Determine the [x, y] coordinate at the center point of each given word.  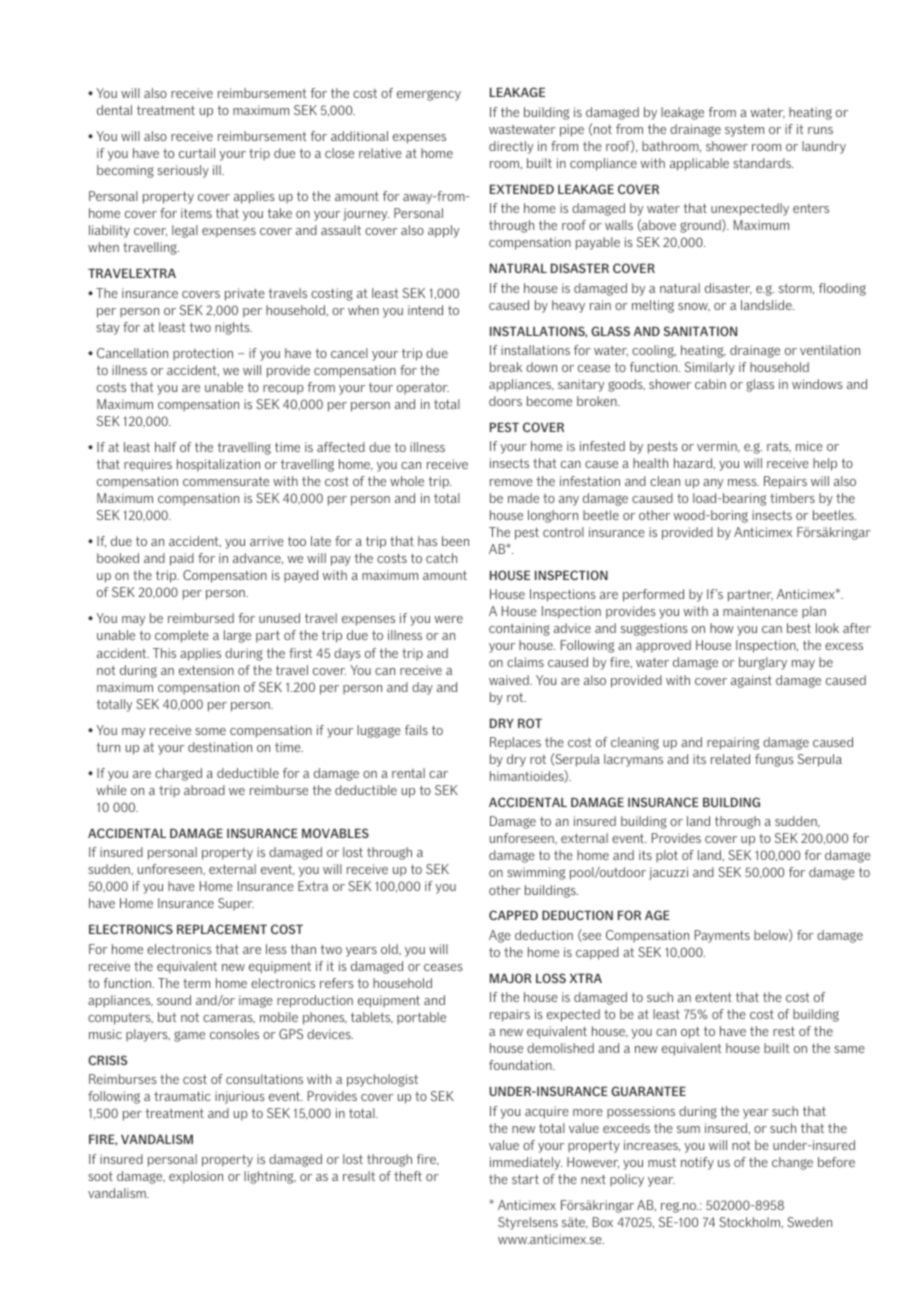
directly [511, 147]
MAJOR [511, 978]
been [455, 541]
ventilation [830, 350]
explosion [196, 1177]
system [744, 131]
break [506, 367]
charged [178, 774]
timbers [792, 498]
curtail [197, 153]
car [438, 774]
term [196, 983]
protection [203, 354]
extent [713, 997]
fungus [774, 760]
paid [182, 559]
